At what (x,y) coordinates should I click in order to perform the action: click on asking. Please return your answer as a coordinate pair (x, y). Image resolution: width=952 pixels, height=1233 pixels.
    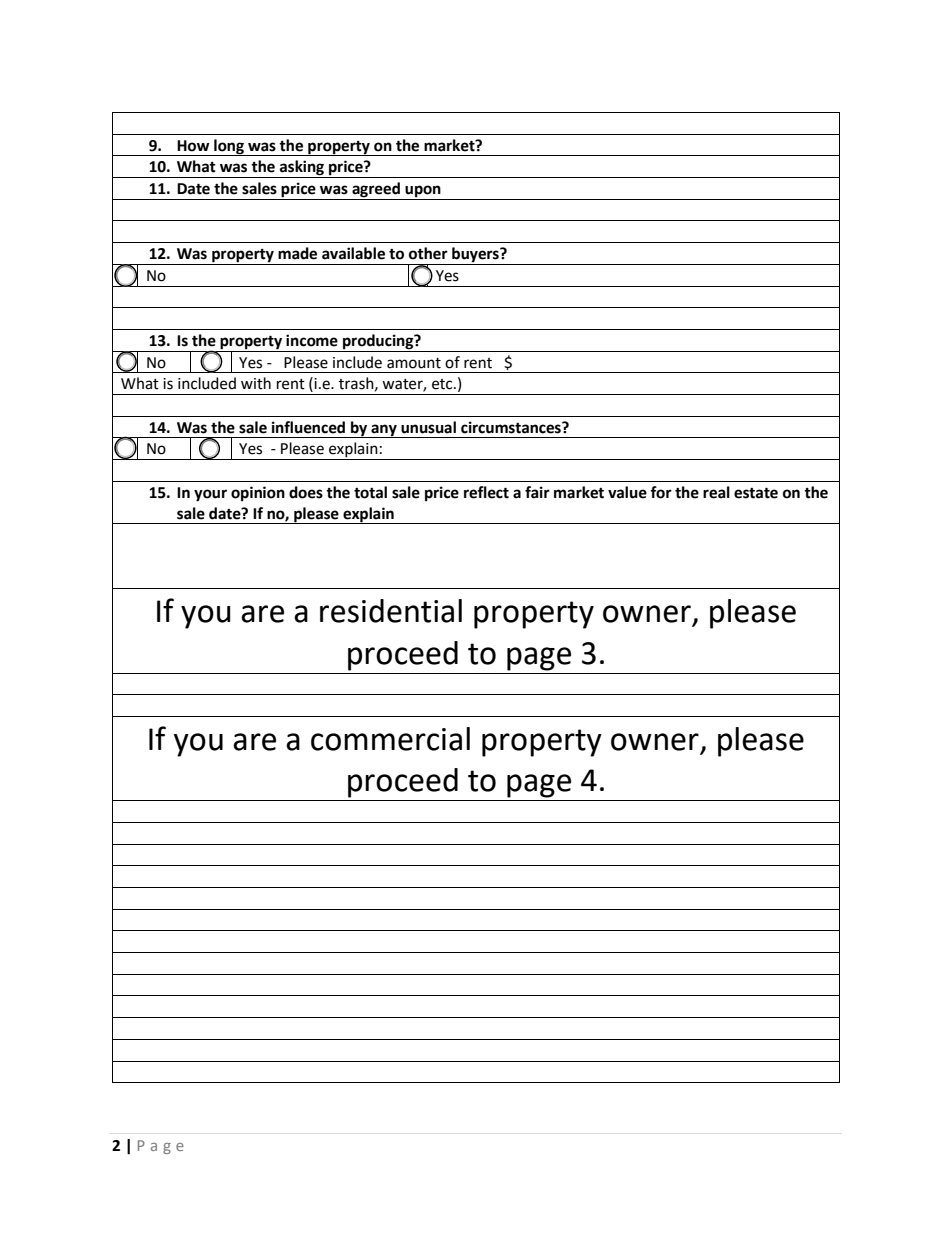
    Looking at the image, I should click on (302, 169).
